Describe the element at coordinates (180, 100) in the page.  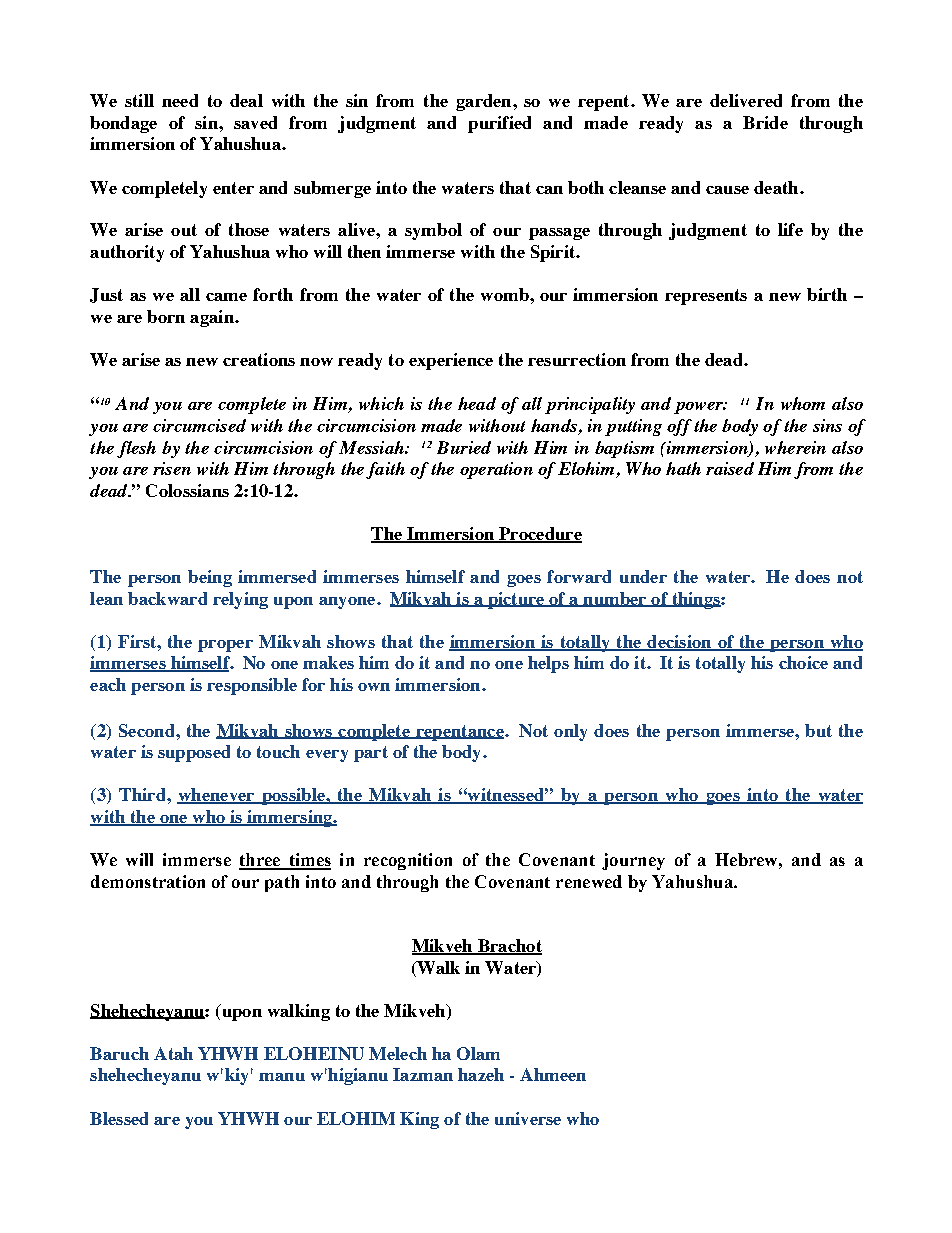
I see `need` at that location.
